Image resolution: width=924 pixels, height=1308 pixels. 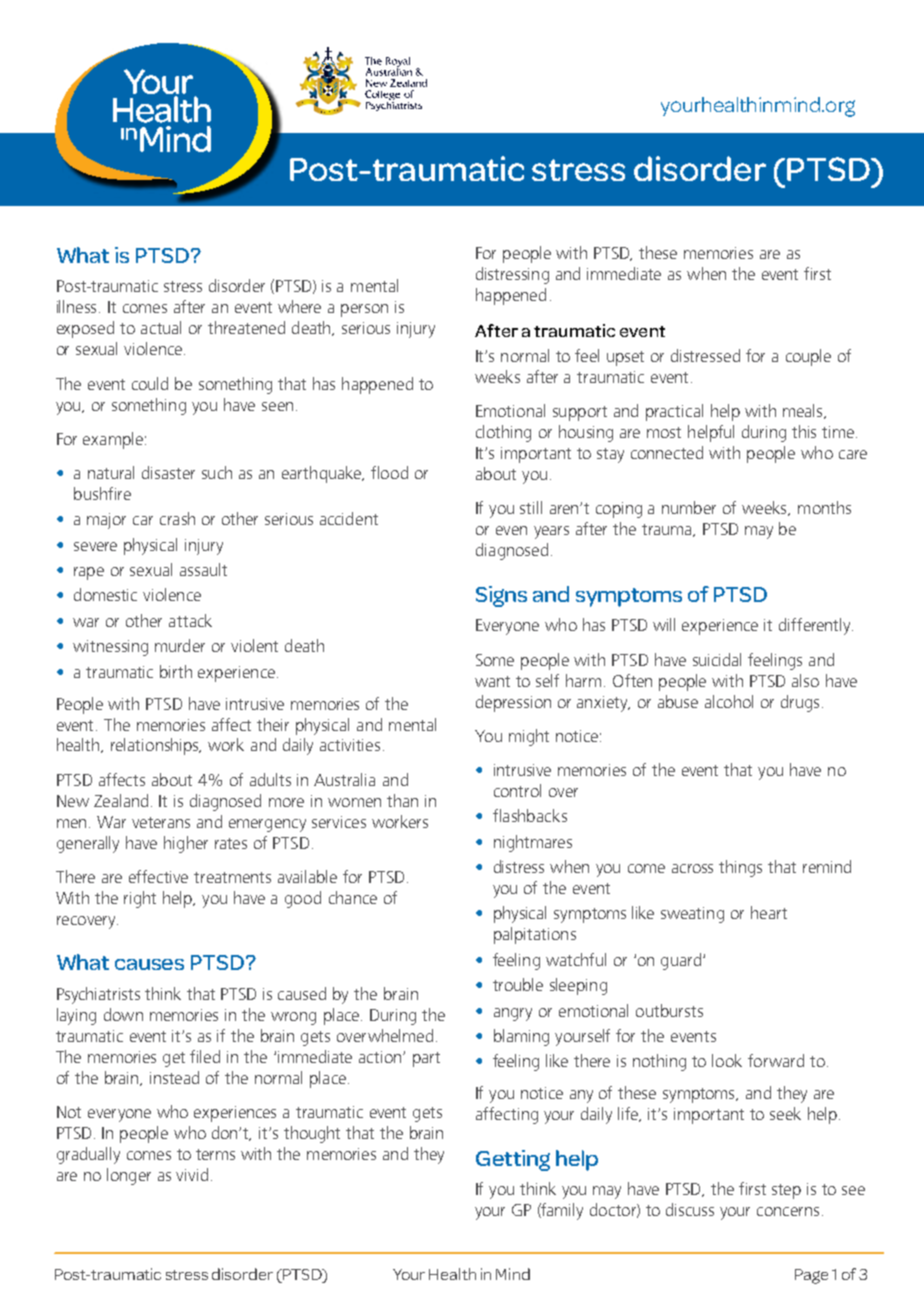 What do you see at coordinates (808, 357) in the screenshot?
I see `couple` at bounding box center [808, 357].
